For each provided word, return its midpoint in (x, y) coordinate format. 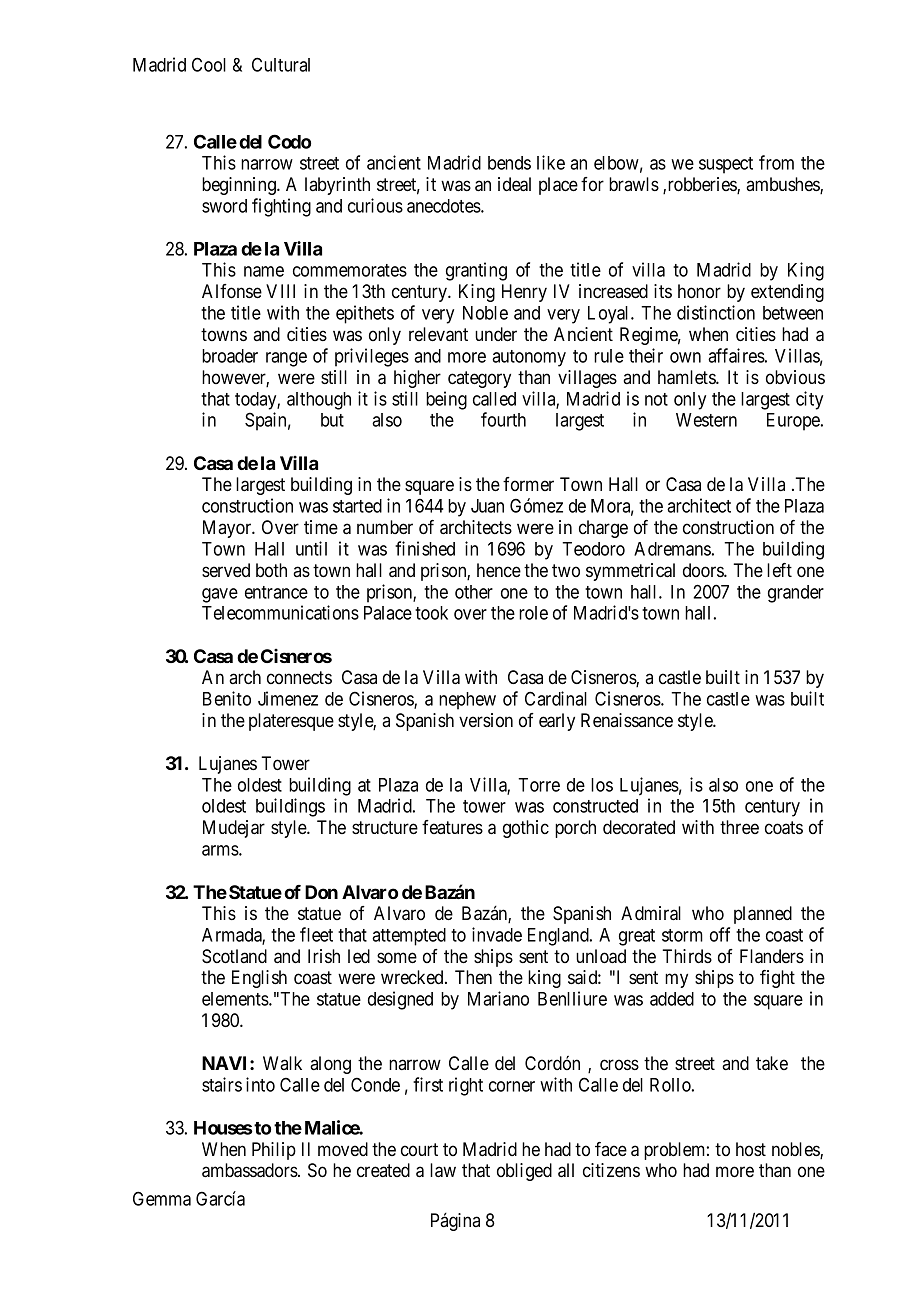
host (751, 1149)
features (452, 827)
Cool (209, 64)
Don (321, 892)
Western (706, 420)
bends (509, 163)
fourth (503, 419)
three (739, 827)
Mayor (228, 529)
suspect (726, 165)
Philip (274, 1151)
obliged (524, 1172)
